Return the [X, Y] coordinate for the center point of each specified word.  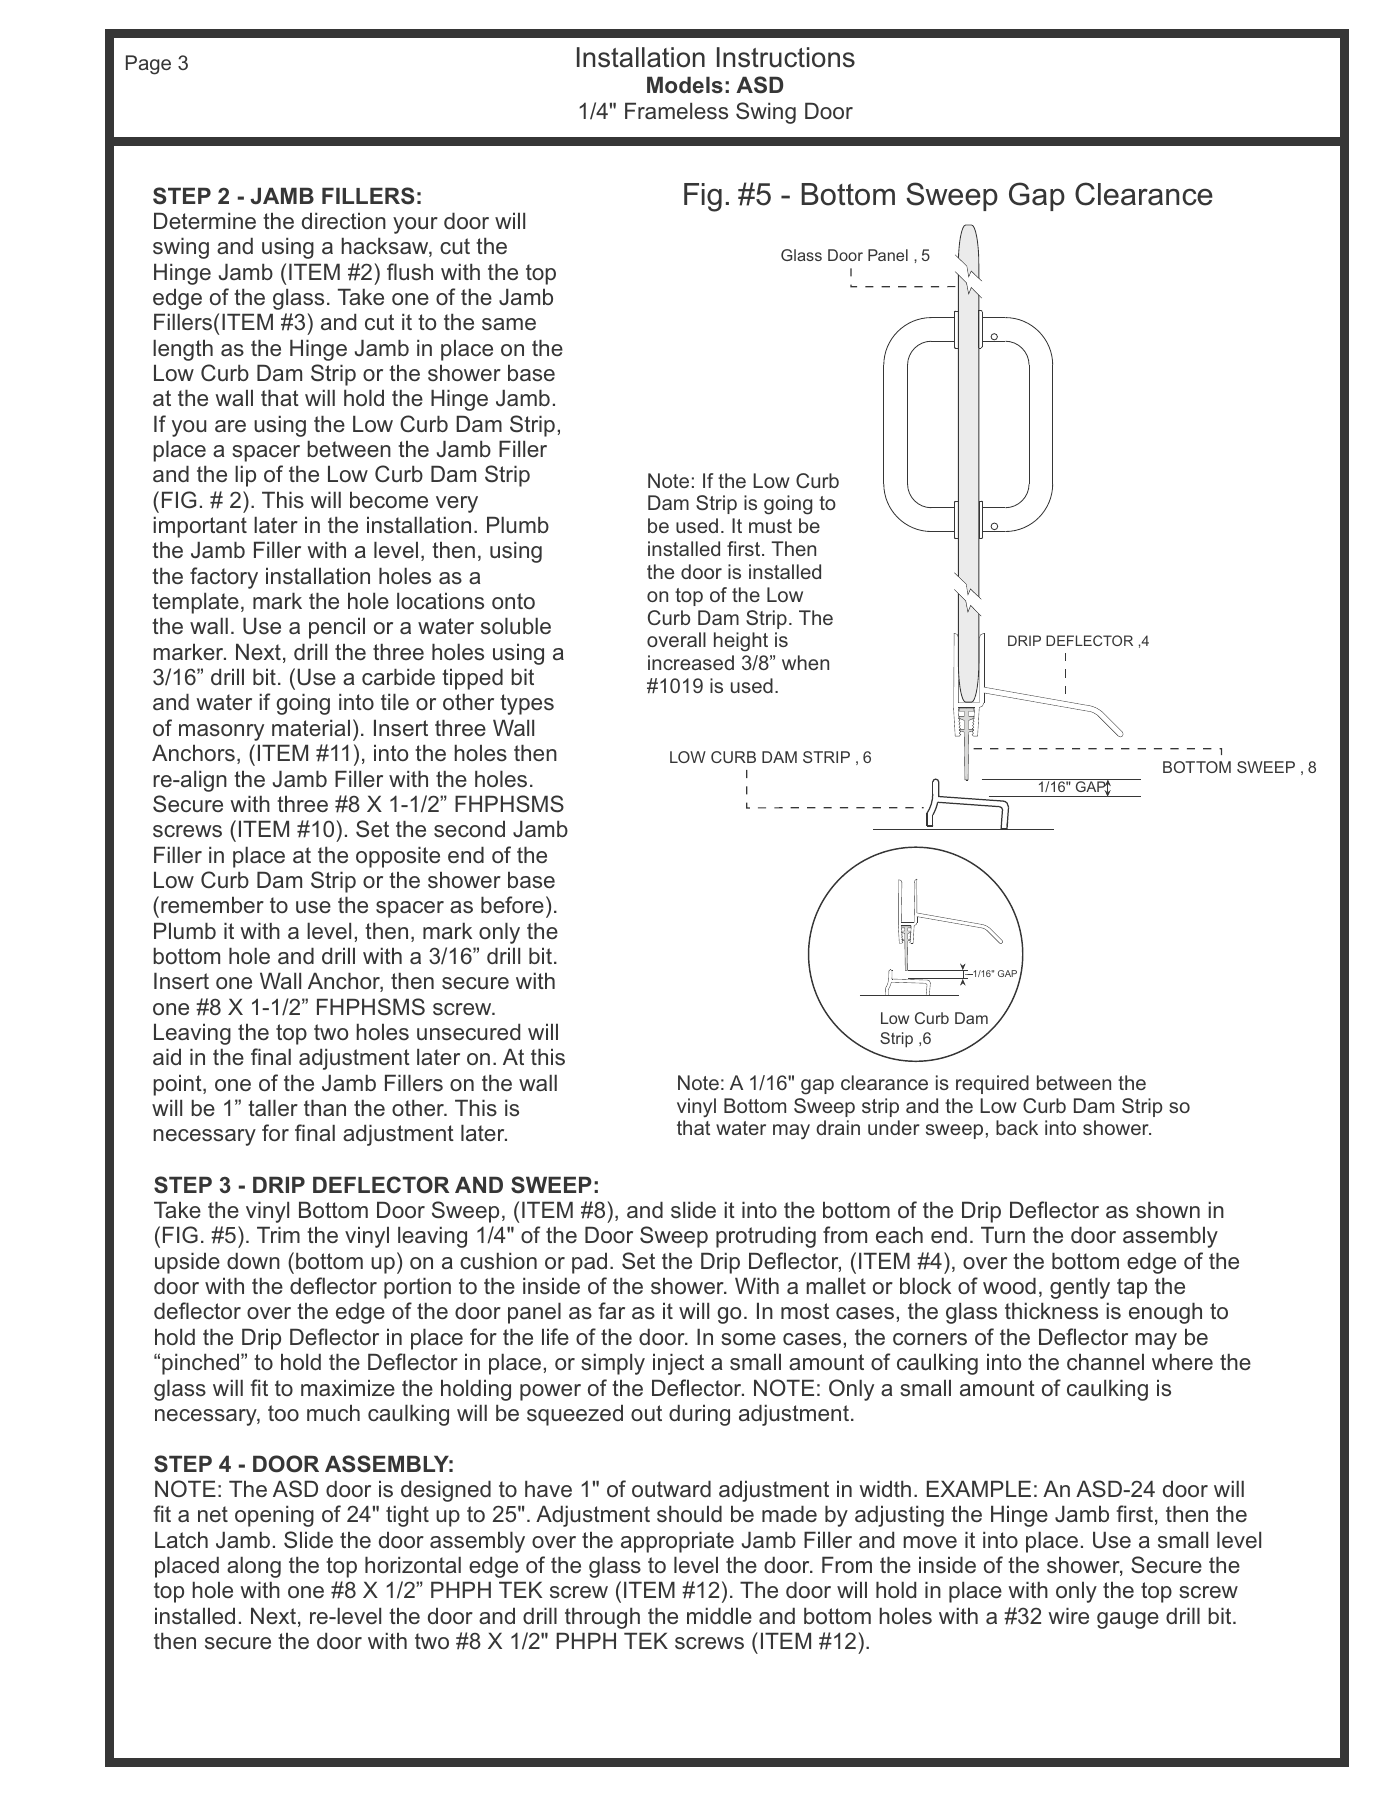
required [992, 1084]
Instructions [786, 57]
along [254, 1567]
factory [224, 578]
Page [148, 65]
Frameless [676, 111]
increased [691, 662]
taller [273, 1107]
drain [838, 1127]
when [805, 662]
